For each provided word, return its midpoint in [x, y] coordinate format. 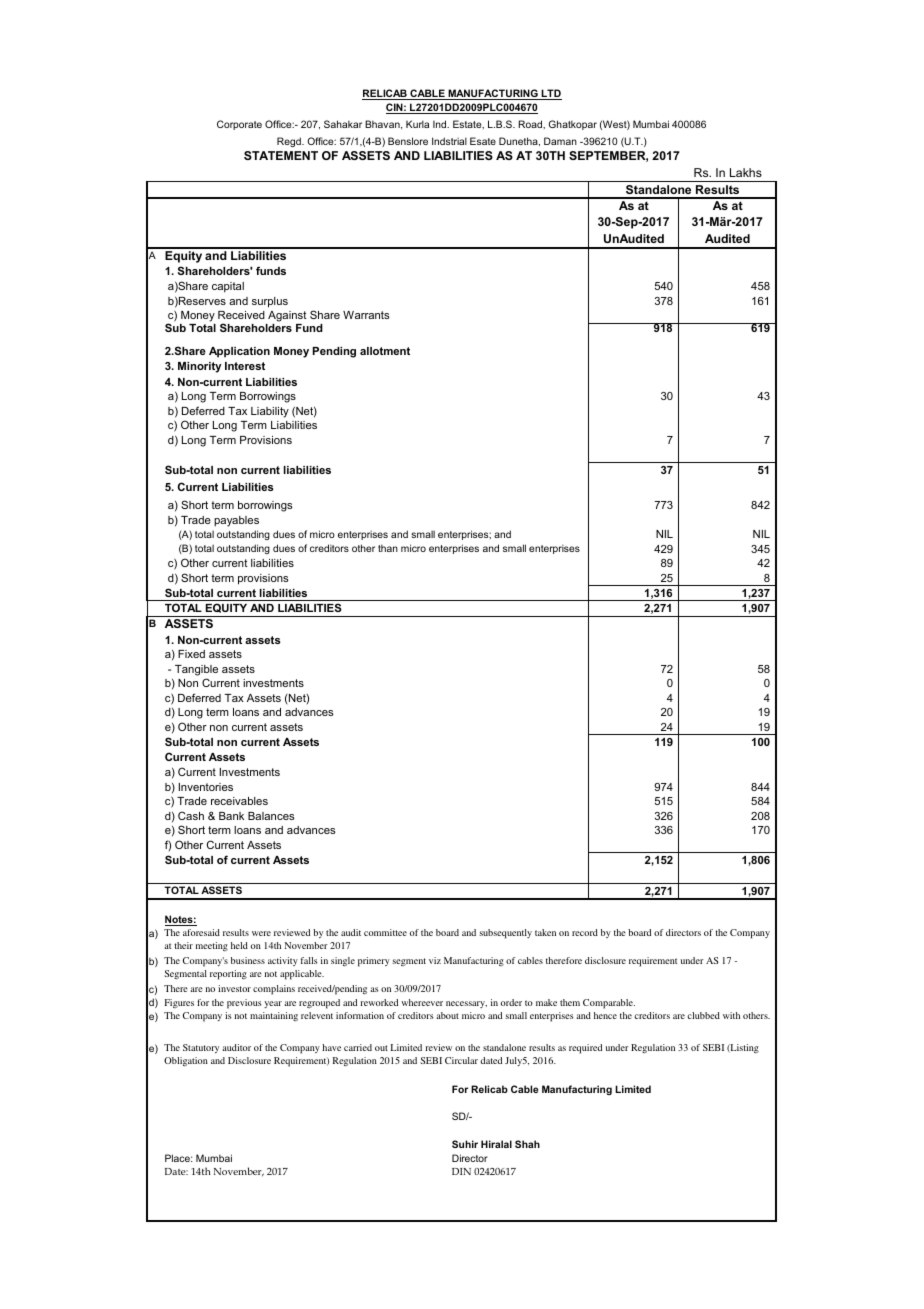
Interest [245, 366]
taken [545, 932]
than [388, 548]
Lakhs [746, 172]
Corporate [239, 125]
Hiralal [496, 1144]
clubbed [704, 1015]
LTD [550, 94]
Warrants [366, 315]
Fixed [191, 654]
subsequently [505, 934]
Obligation [186, 1062]
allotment [385, 351]
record [585, 932]
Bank [231, 816]
